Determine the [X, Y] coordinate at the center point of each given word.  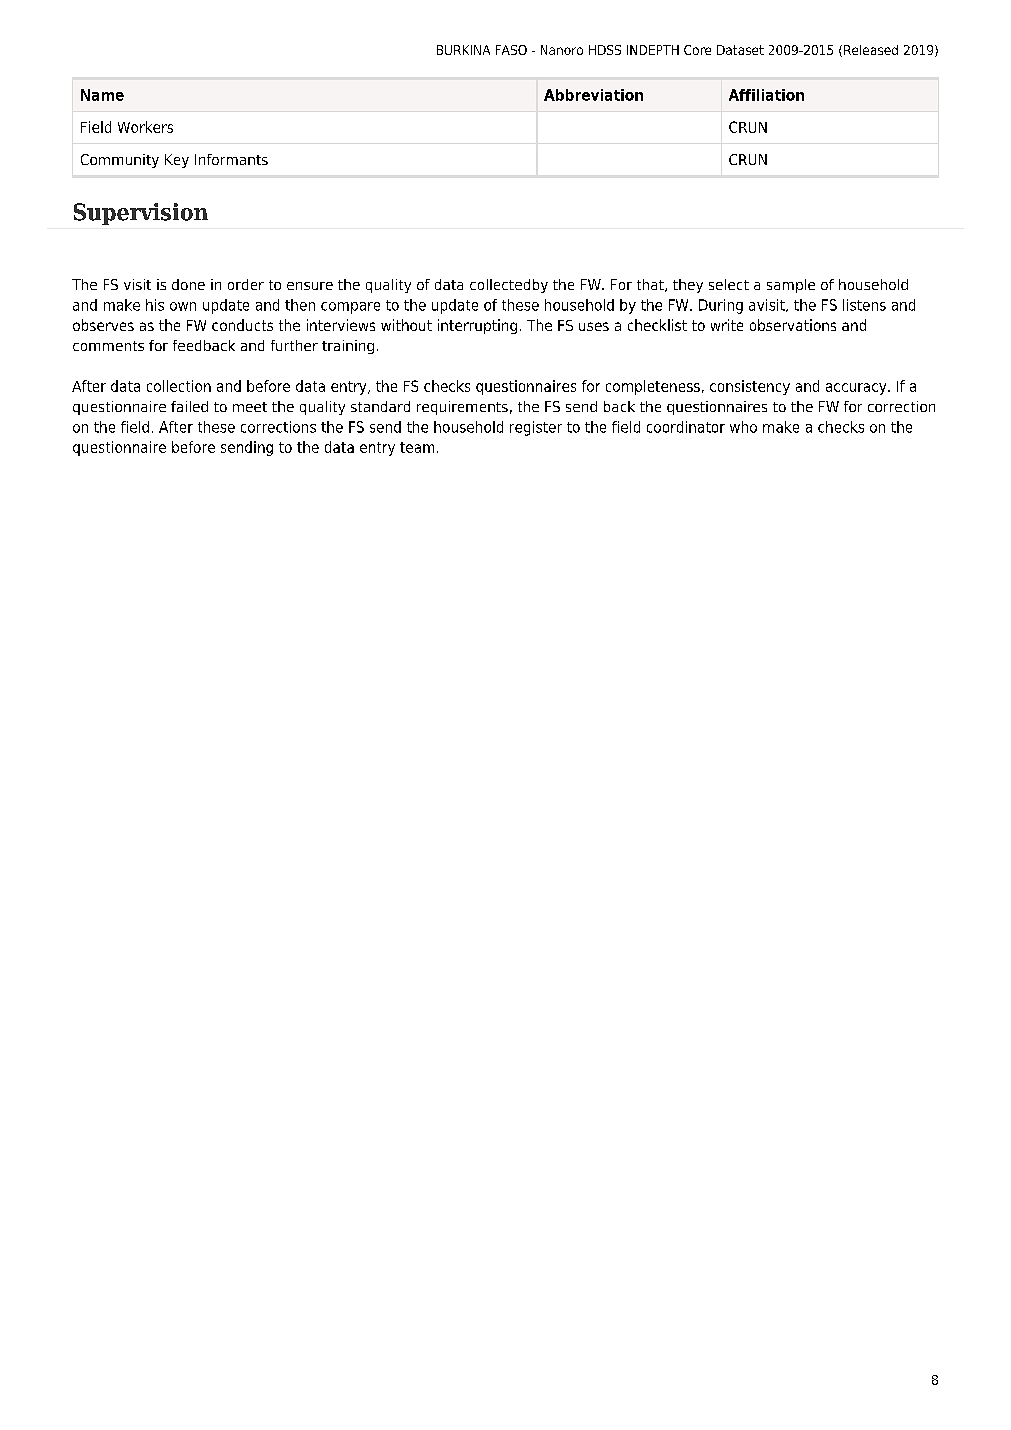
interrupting [477, 326]
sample [791, 286]
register [536, 428]
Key [177, 161]
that [651, 285]
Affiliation [766, 95]
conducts [242, 325]
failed [189, 406]
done [188, 284]
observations [793, 325]
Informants [231, 159]
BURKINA [463, 50]
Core [697, 50]
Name [102, 95]
